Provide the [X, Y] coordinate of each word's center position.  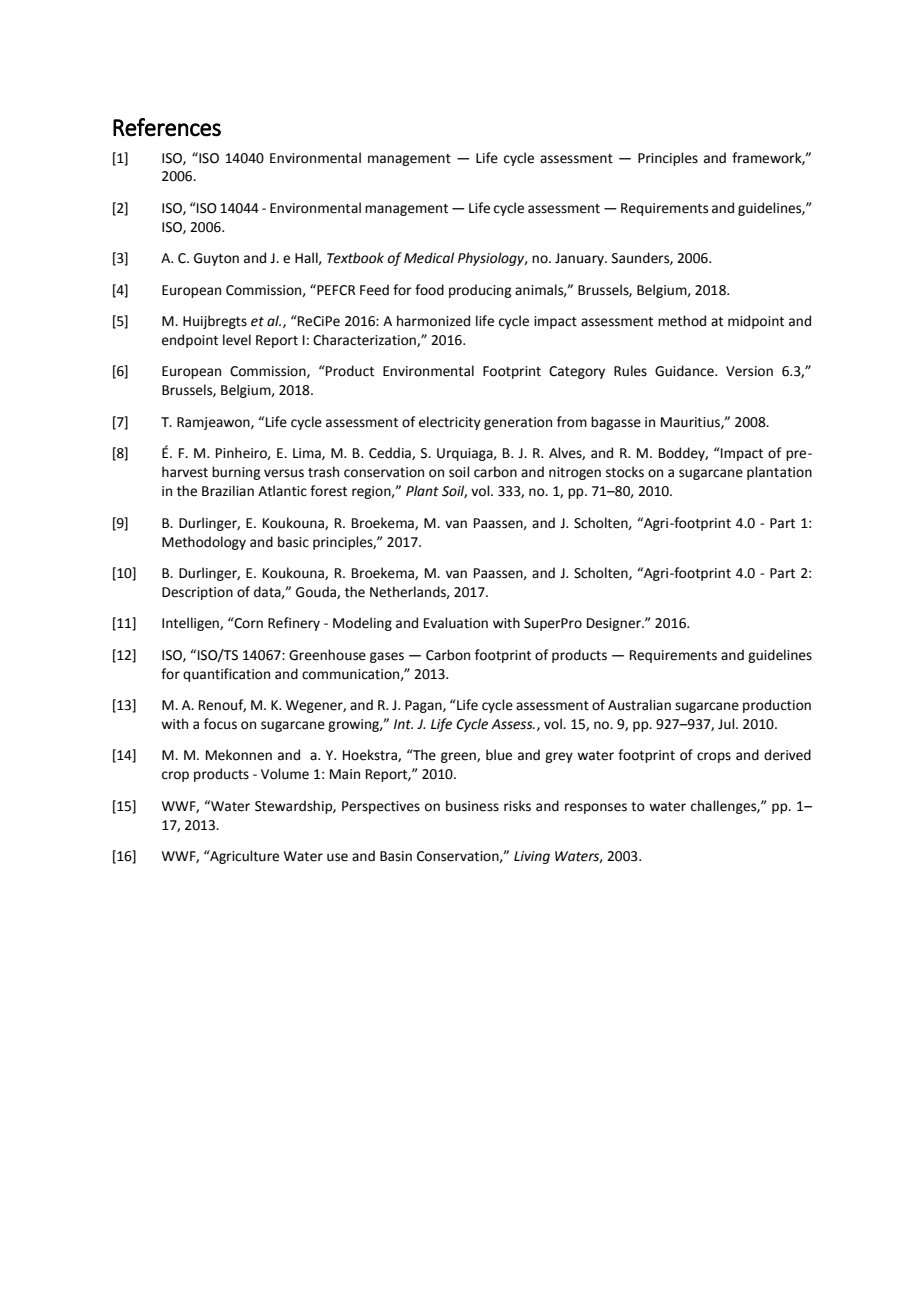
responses [596, 808]
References [167, 127]
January [580, 259]
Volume [285, 774]
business [472, 806]
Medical [429, 258]
